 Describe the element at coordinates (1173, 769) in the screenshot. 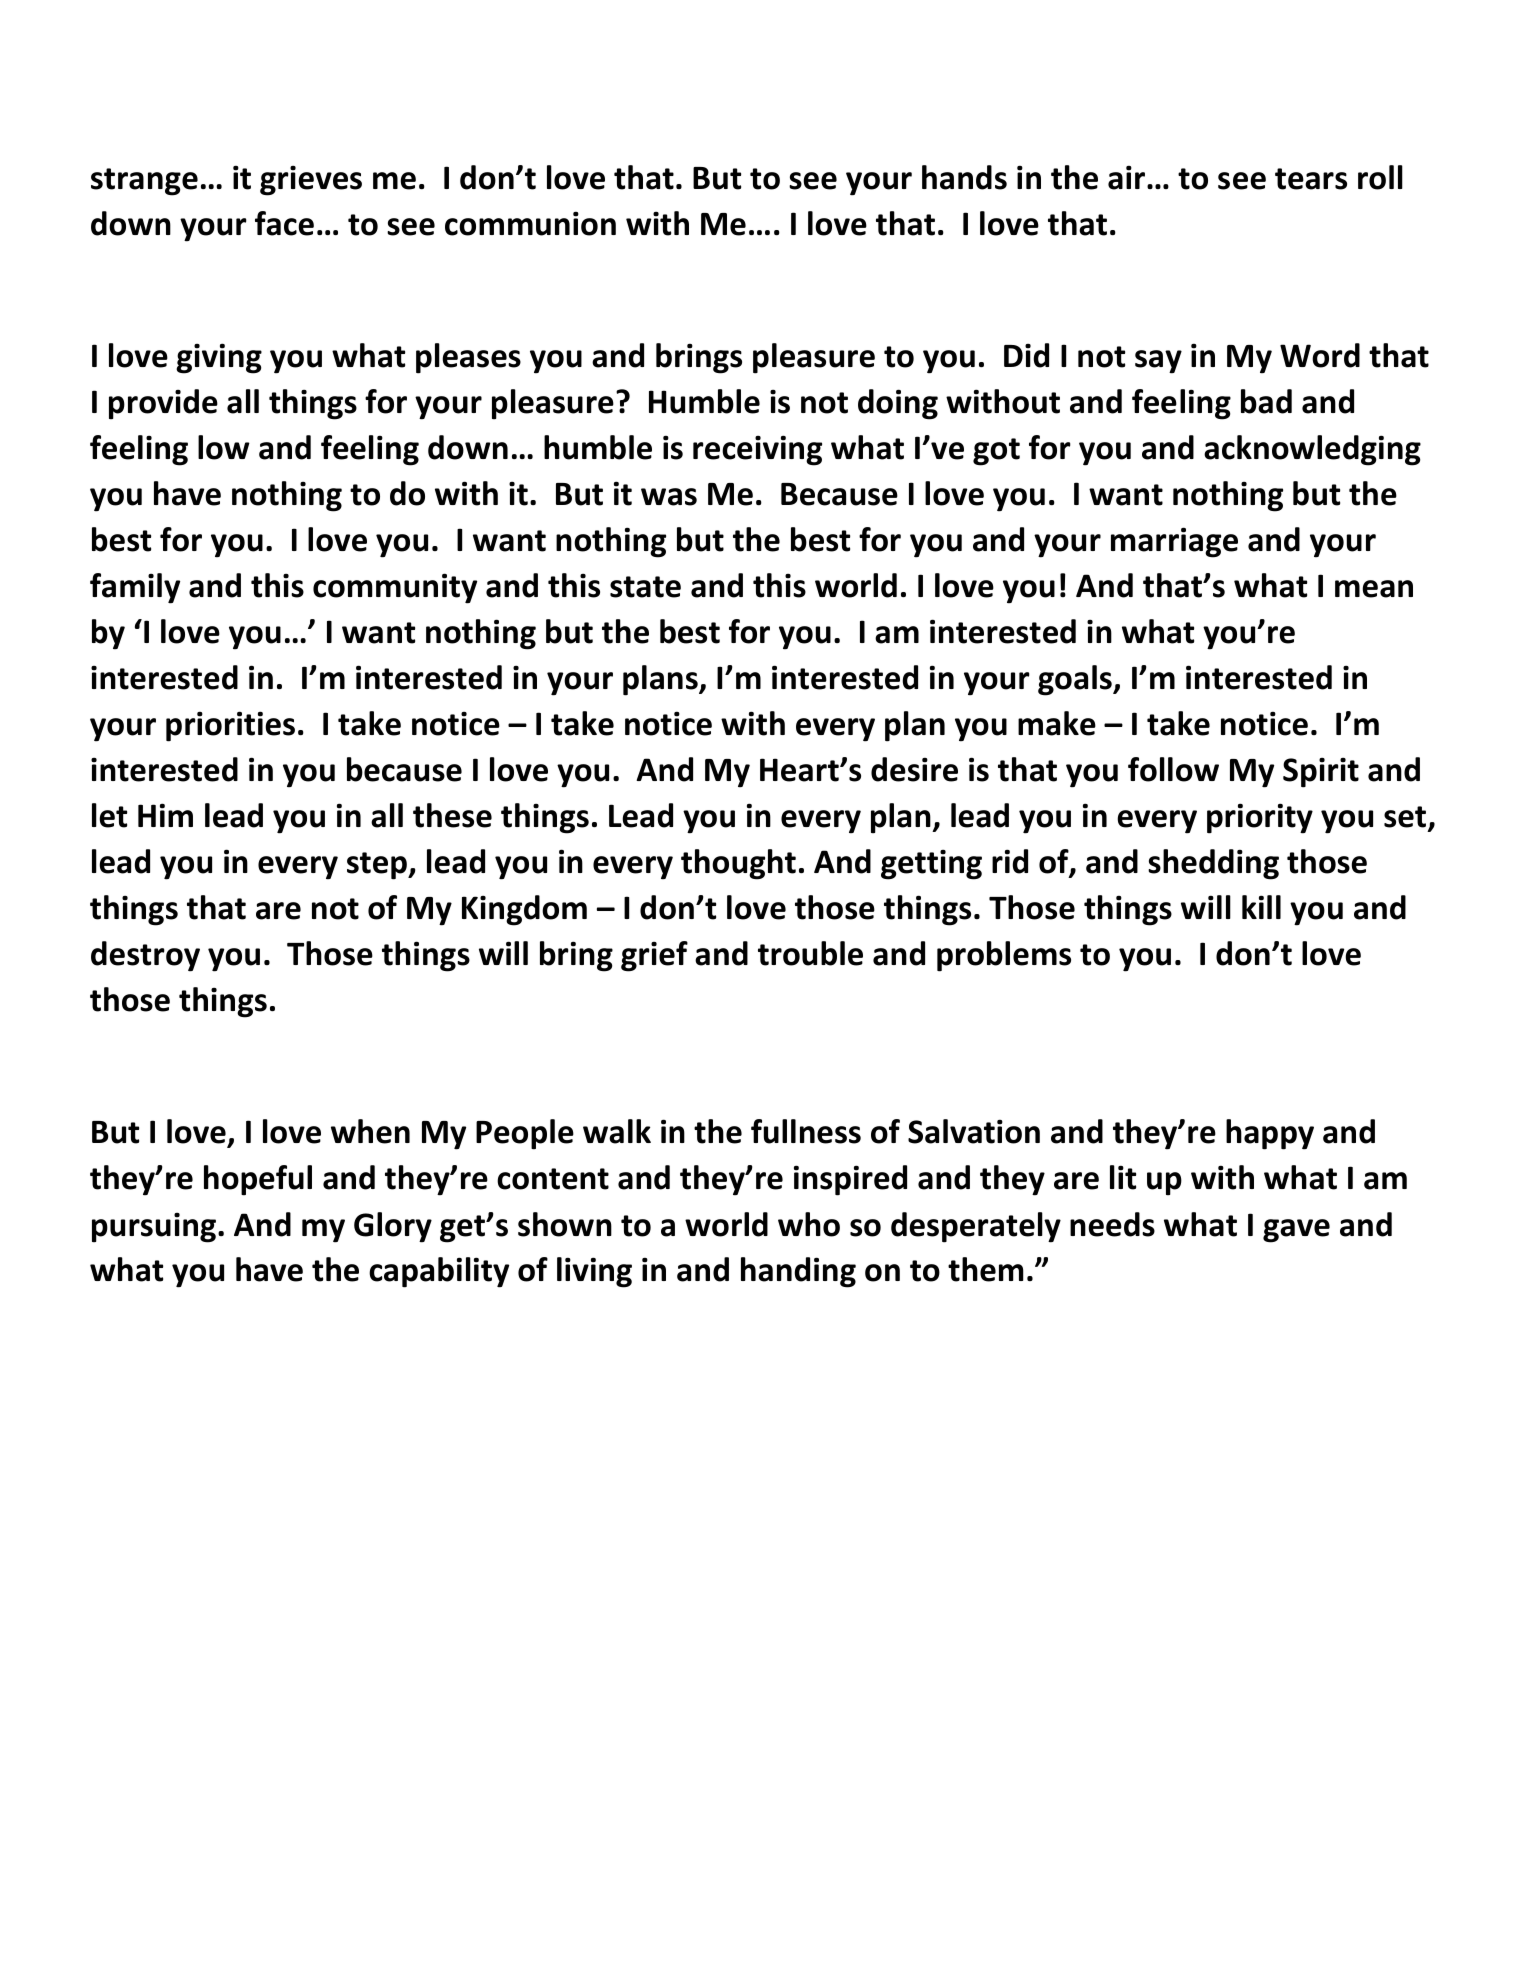

I see `follow` at that location.
